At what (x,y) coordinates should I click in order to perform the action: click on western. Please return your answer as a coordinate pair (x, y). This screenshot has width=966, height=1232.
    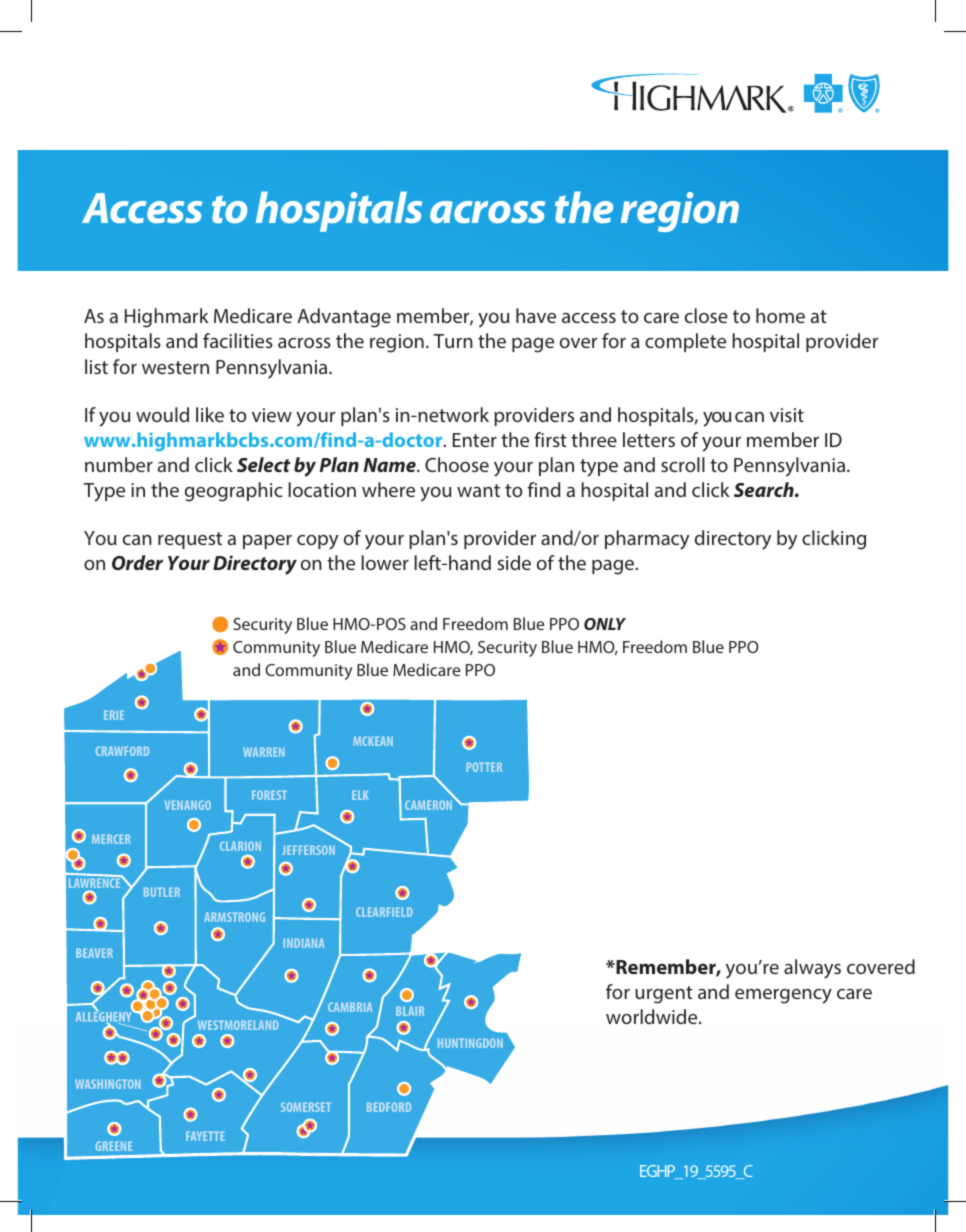
    Looking at the image, I should click on (175, 367).
